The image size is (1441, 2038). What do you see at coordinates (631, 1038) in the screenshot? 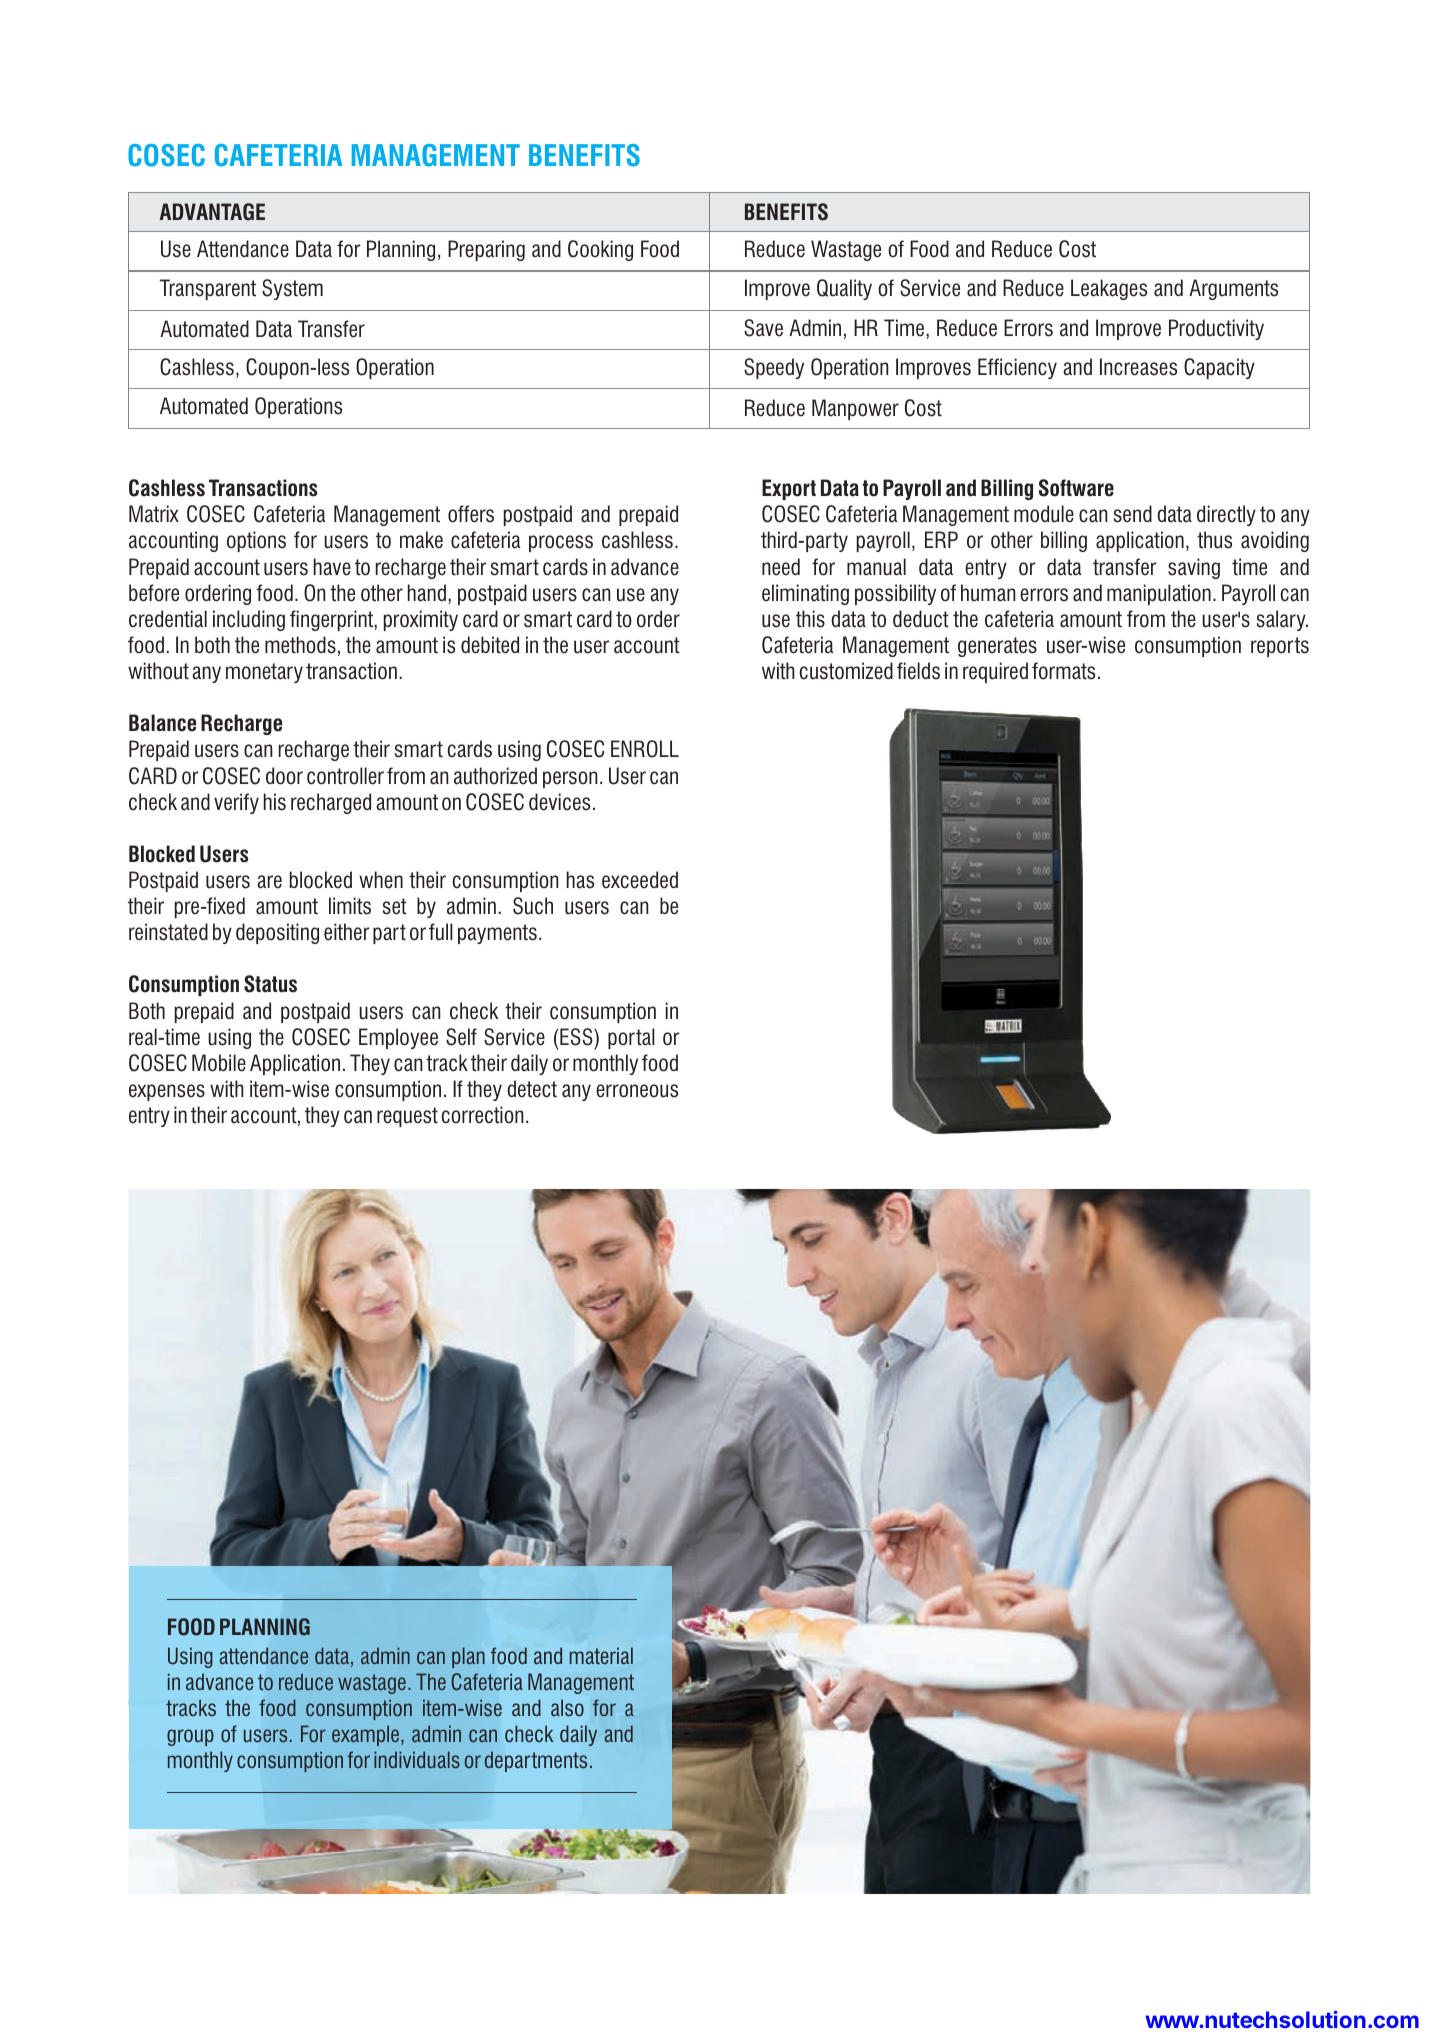
I see `portal` at bounding box center [631, 1038].
